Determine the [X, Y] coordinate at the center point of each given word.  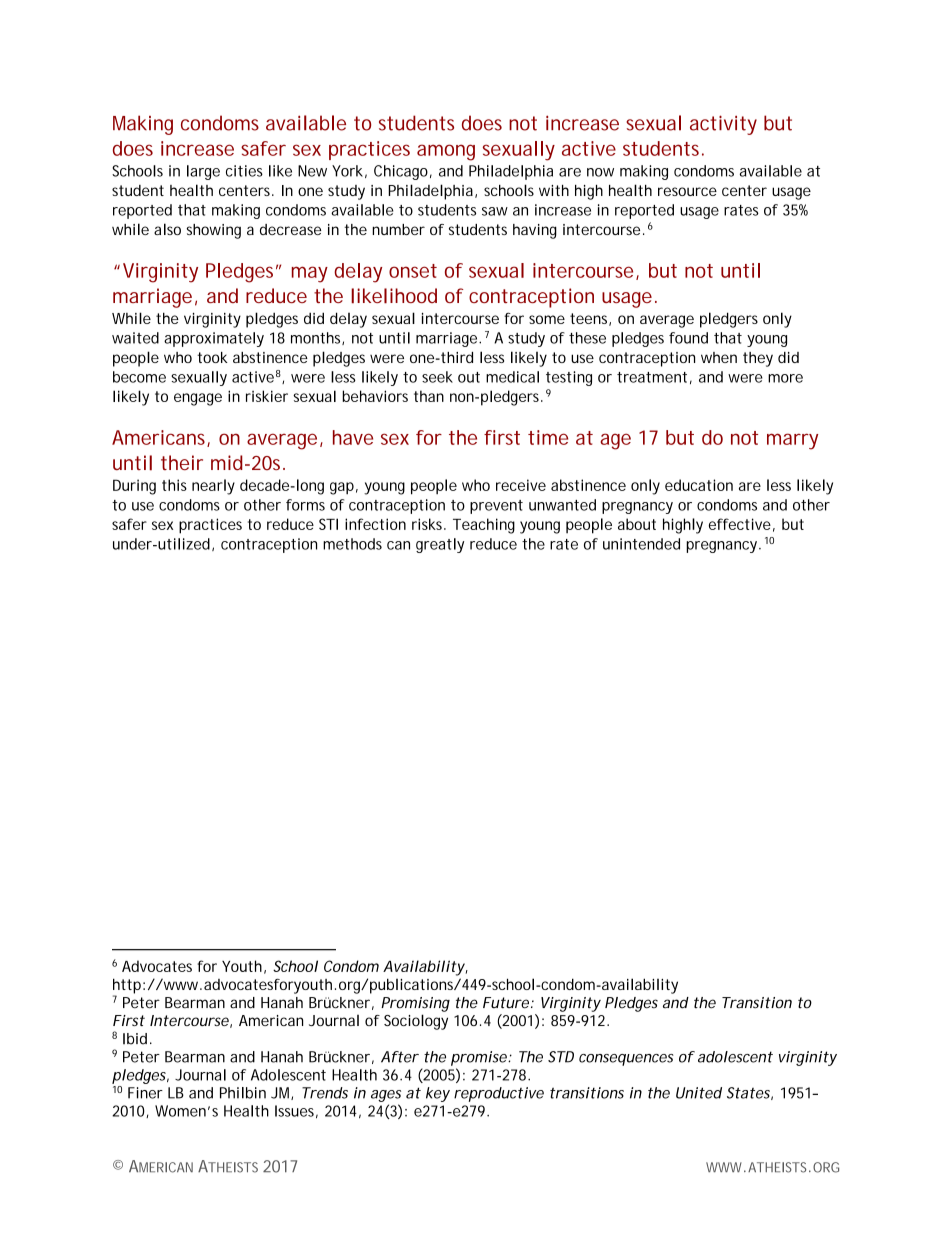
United [699, 1093]
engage [198, 399]
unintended [641, 544]
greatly [440, 545]
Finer [145, 1093]
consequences [626, 1060]
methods [352, 544]
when [719, 357]
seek [437, 377]
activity [723, 125]
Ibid [135, 1039]
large [203, 172]
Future [506, 1003]
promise [480, 1058]
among [446, 152]
